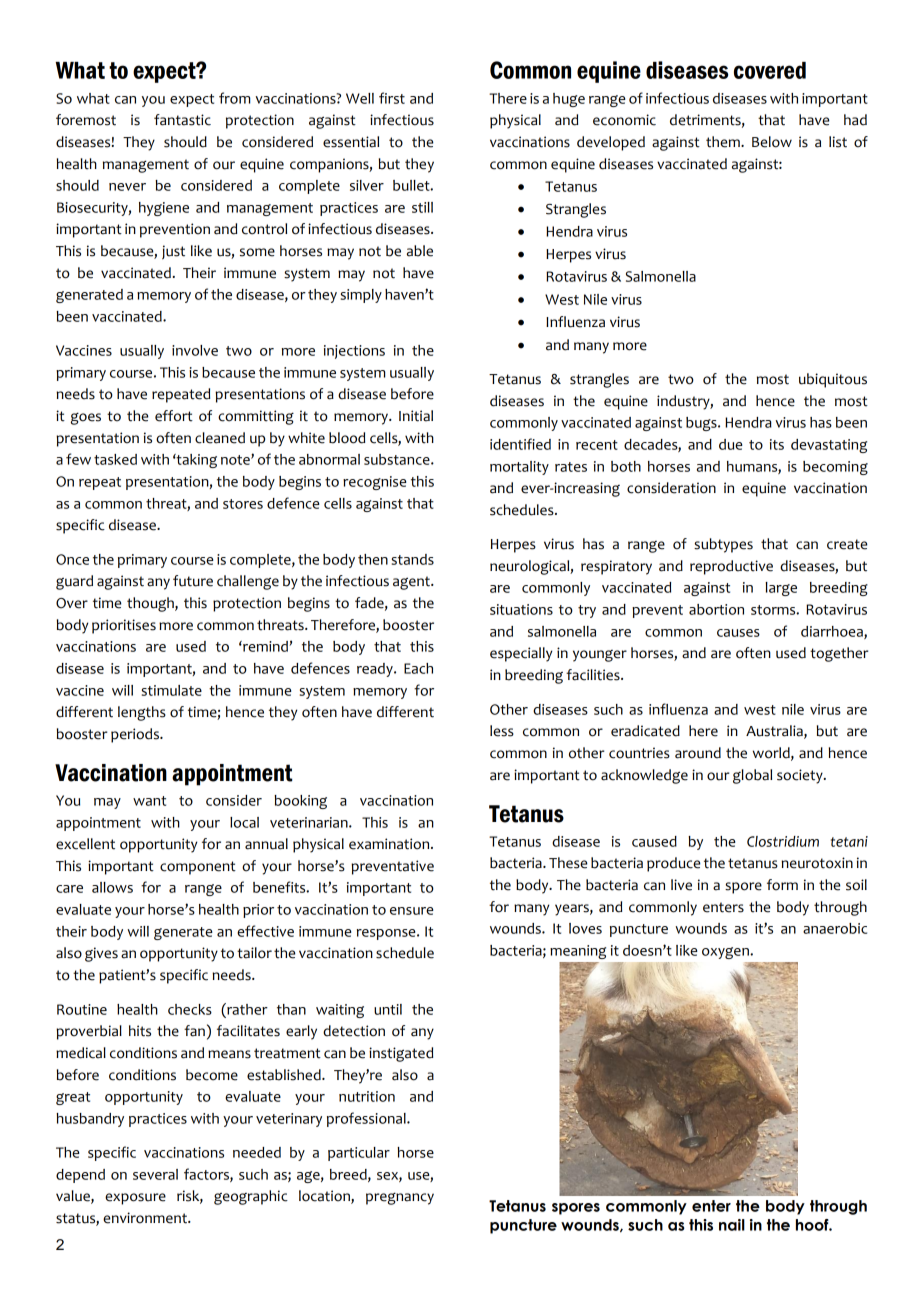 Image resolution: width=924 pixels, height=1308 pixels. I want to click on Below, so click(772, 142).
